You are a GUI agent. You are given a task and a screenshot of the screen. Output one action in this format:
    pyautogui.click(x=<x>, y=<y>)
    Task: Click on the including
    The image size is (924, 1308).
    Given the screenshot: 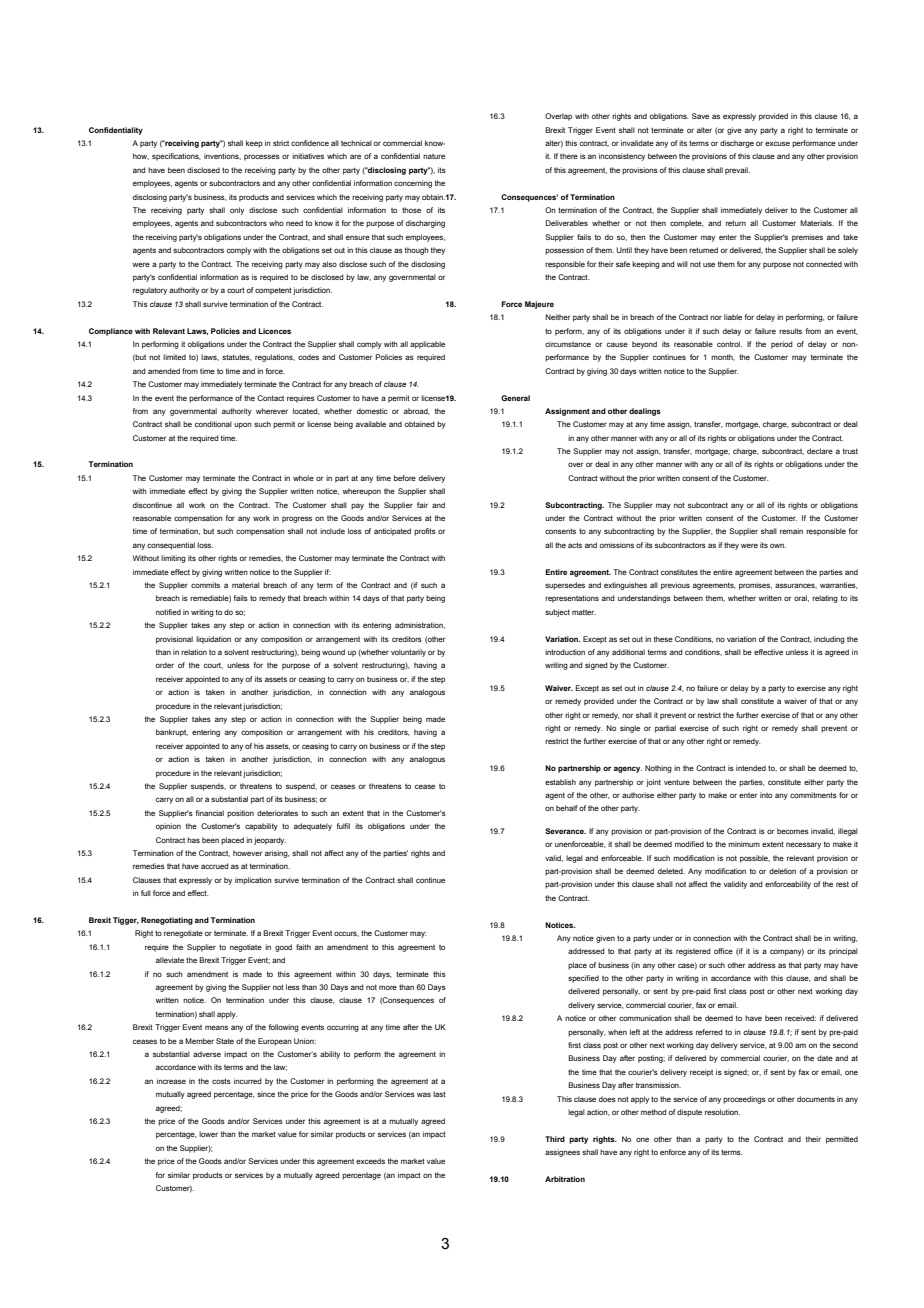 What is the action you would take?
    pyautogui.click(x=829, y=640)
